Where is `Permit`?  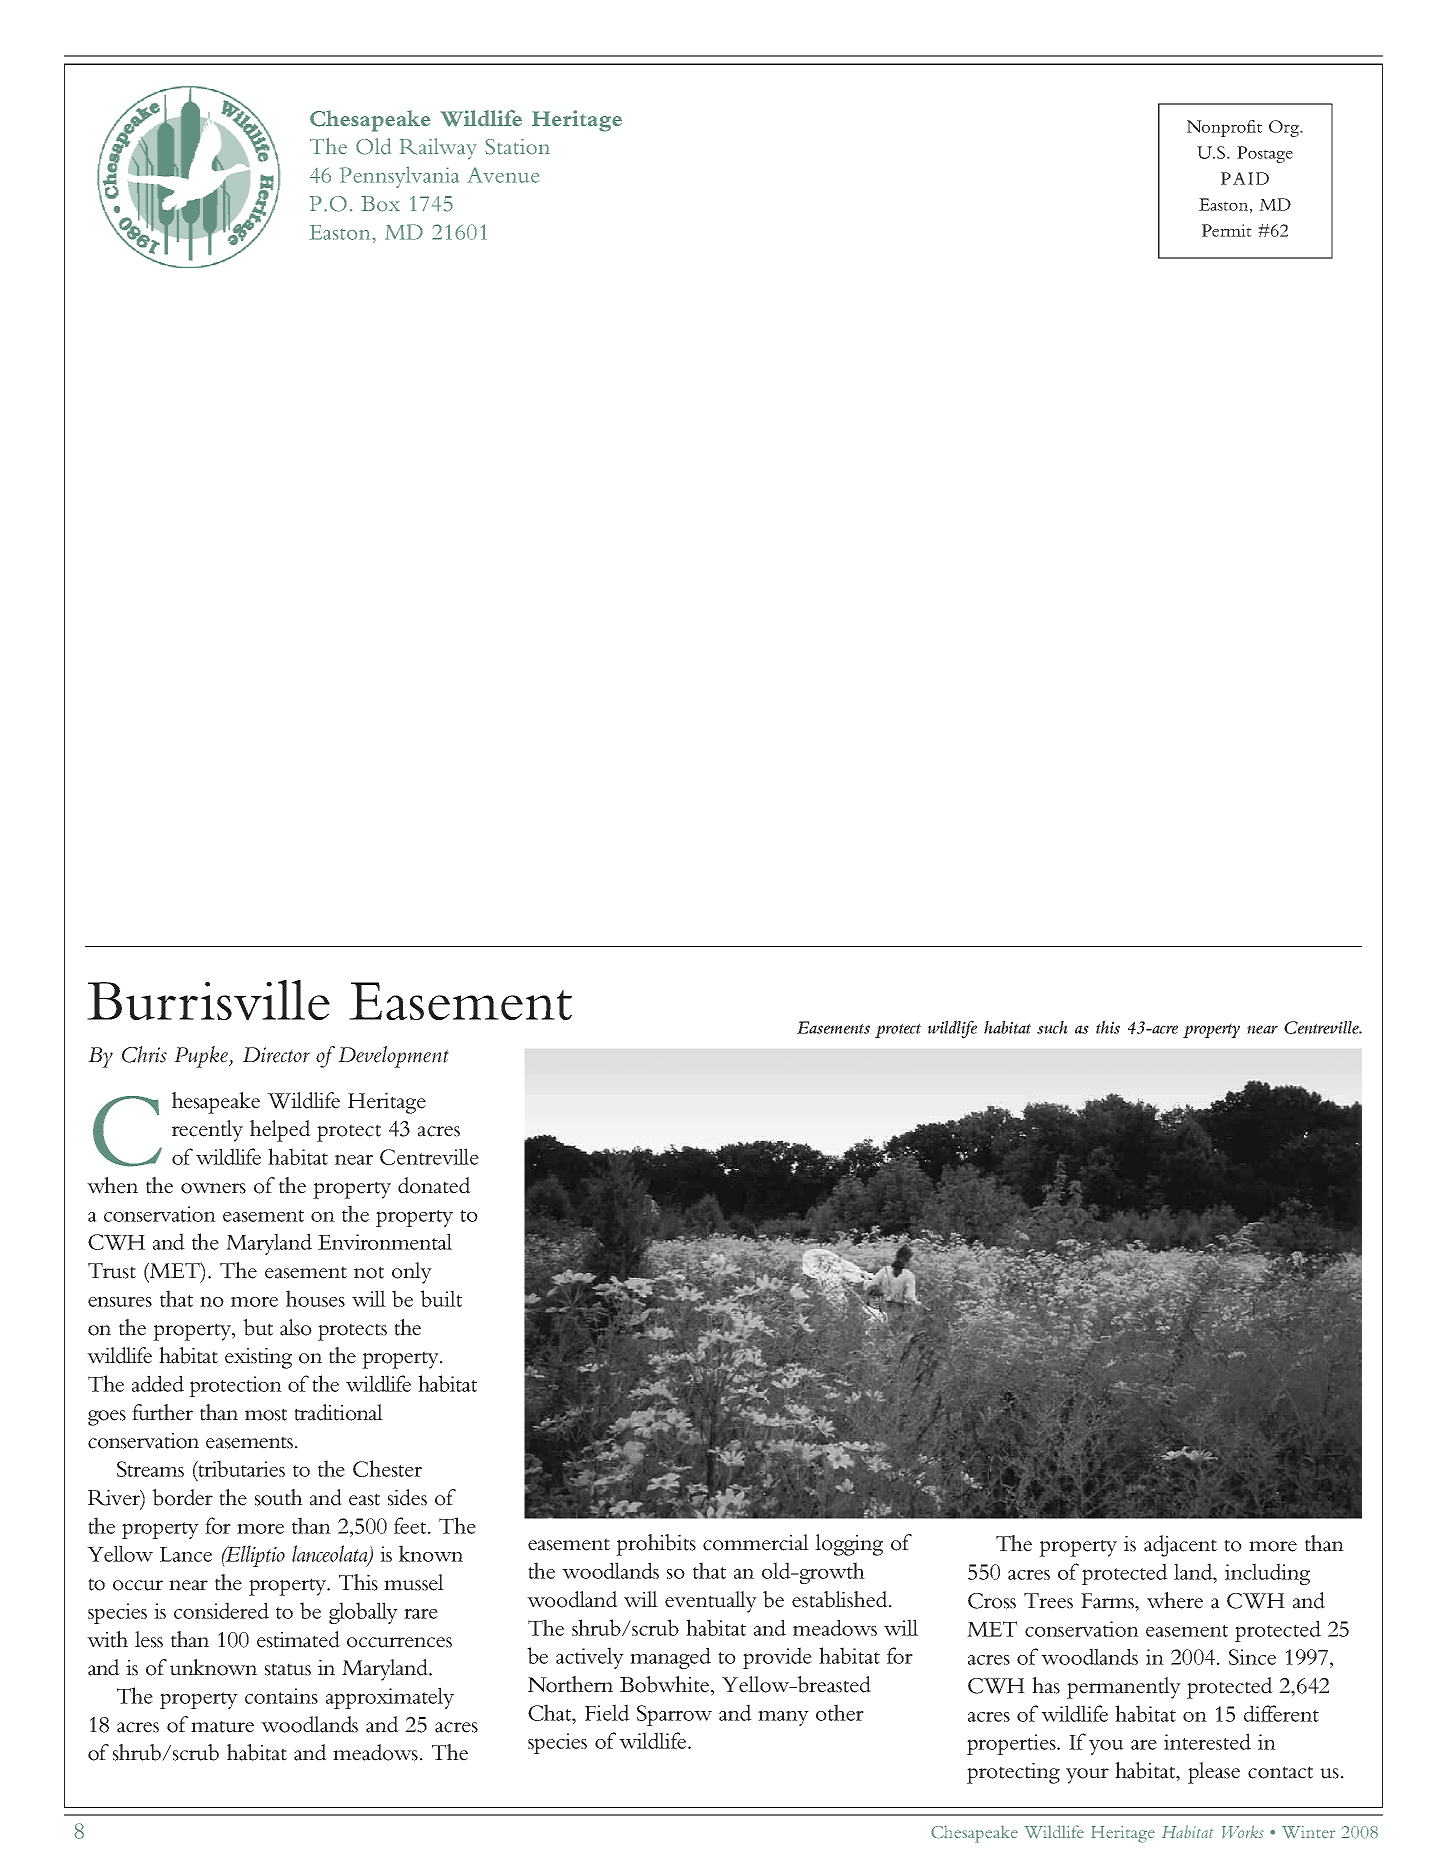
Permit is located at coordinates (1227, 230).
